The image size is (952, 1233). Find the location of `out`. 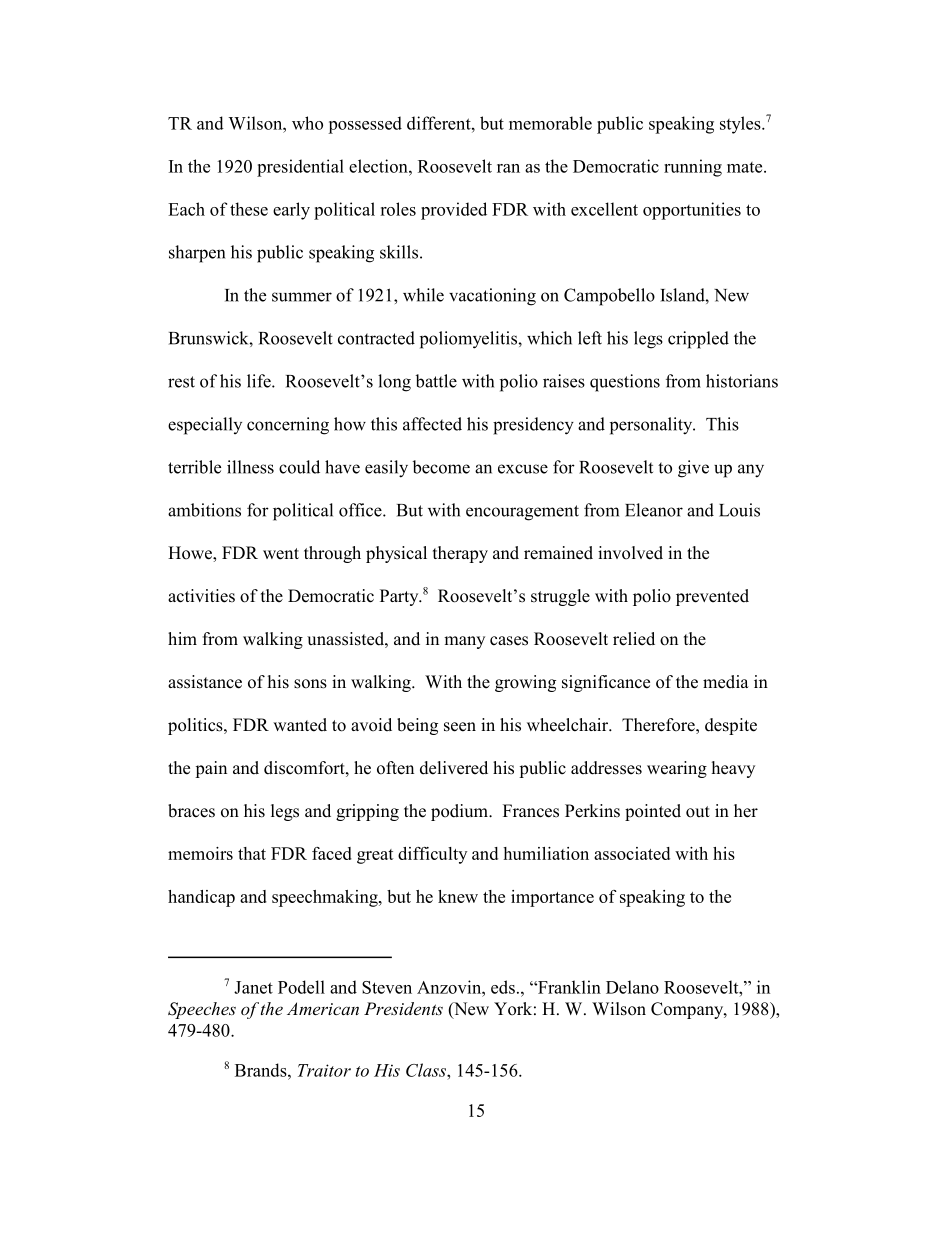

out is located at coordinates (698, 812).
